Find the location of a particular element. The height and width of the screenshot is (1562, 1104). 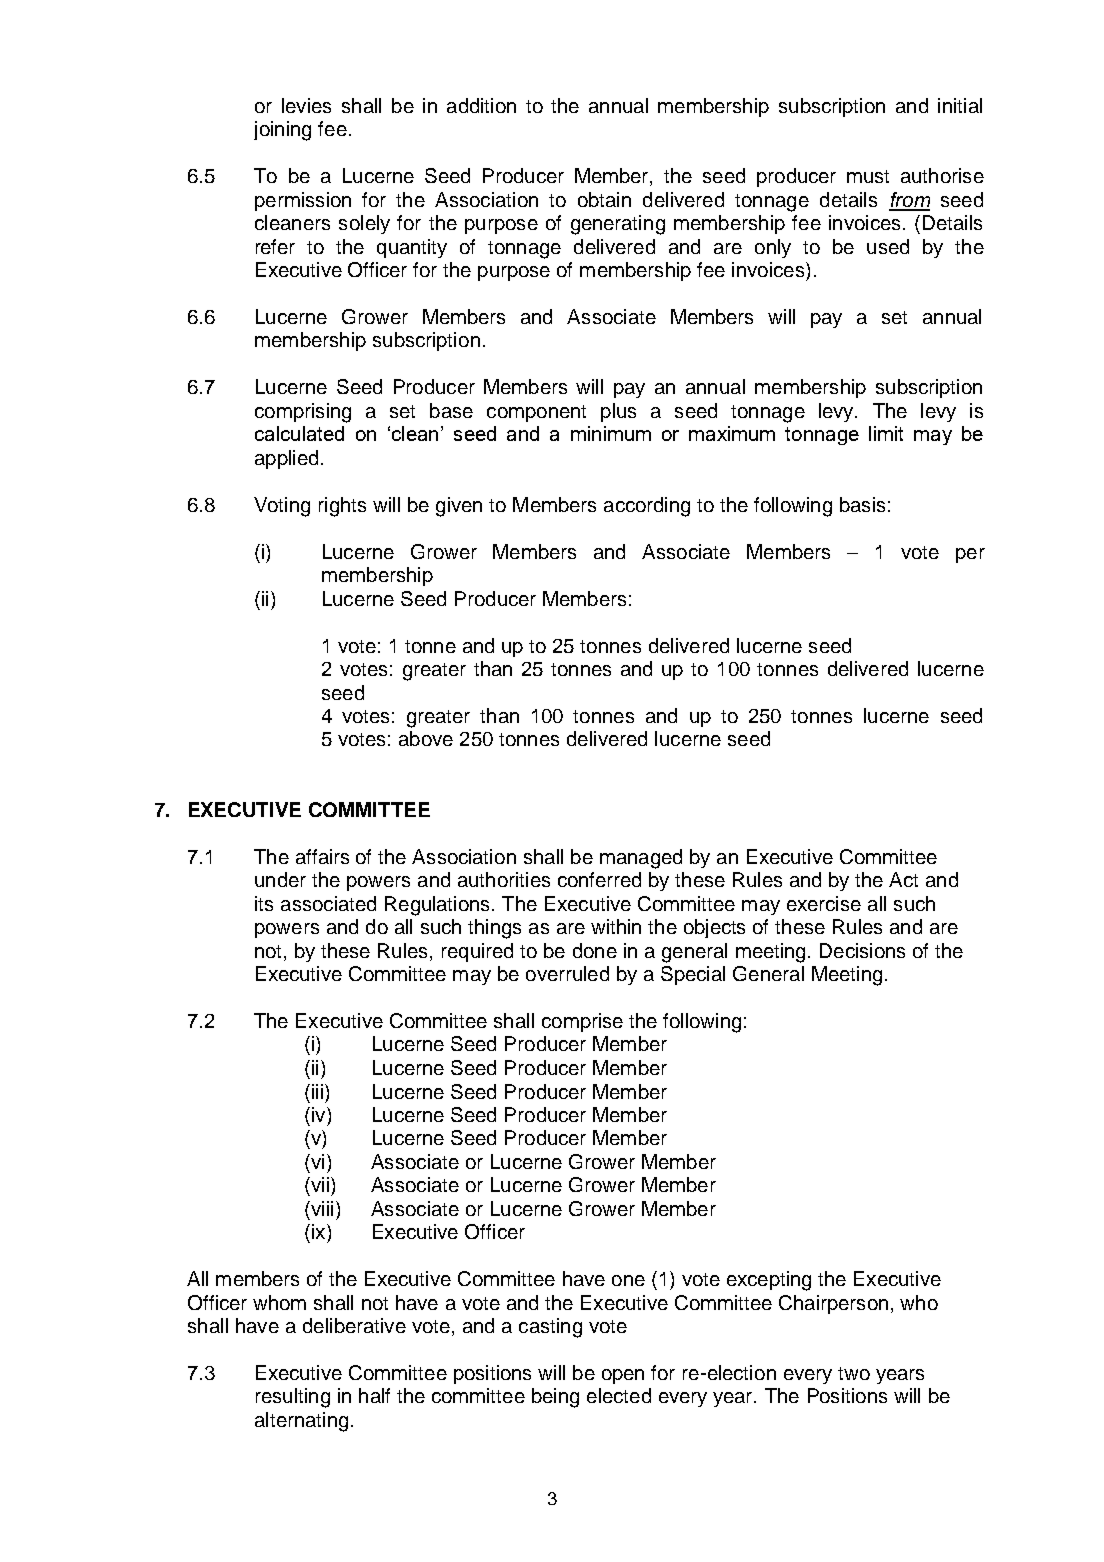

above is located at coordinates (426, 738).
